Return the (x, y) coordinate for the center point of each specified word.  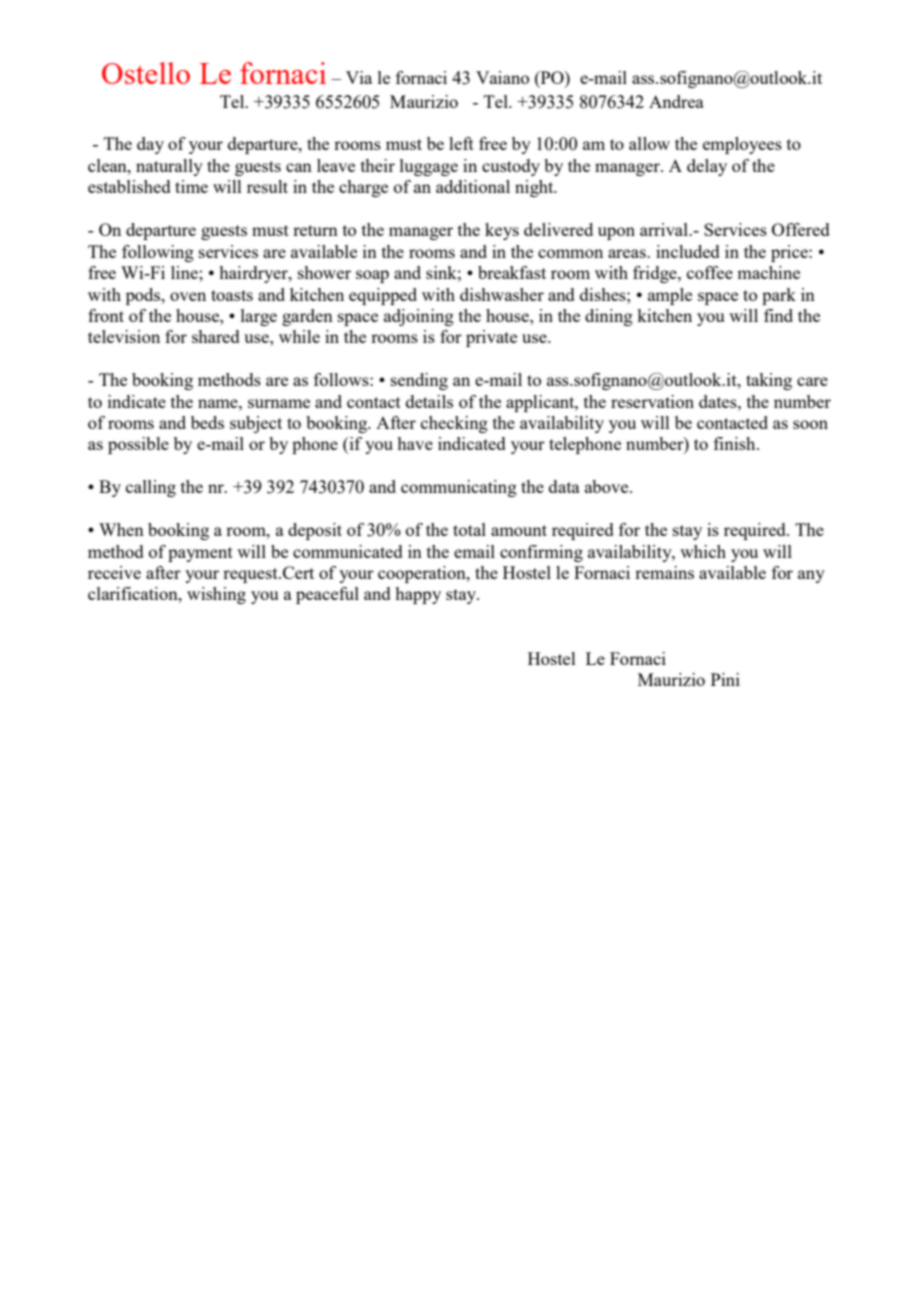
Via (359, 77)
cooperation (423, 574)
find (778, 315)
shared (216, 336)
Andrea (676, 101)
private (491, 338)
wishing (216, 595)
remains (664, 572)
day (150, 145)
